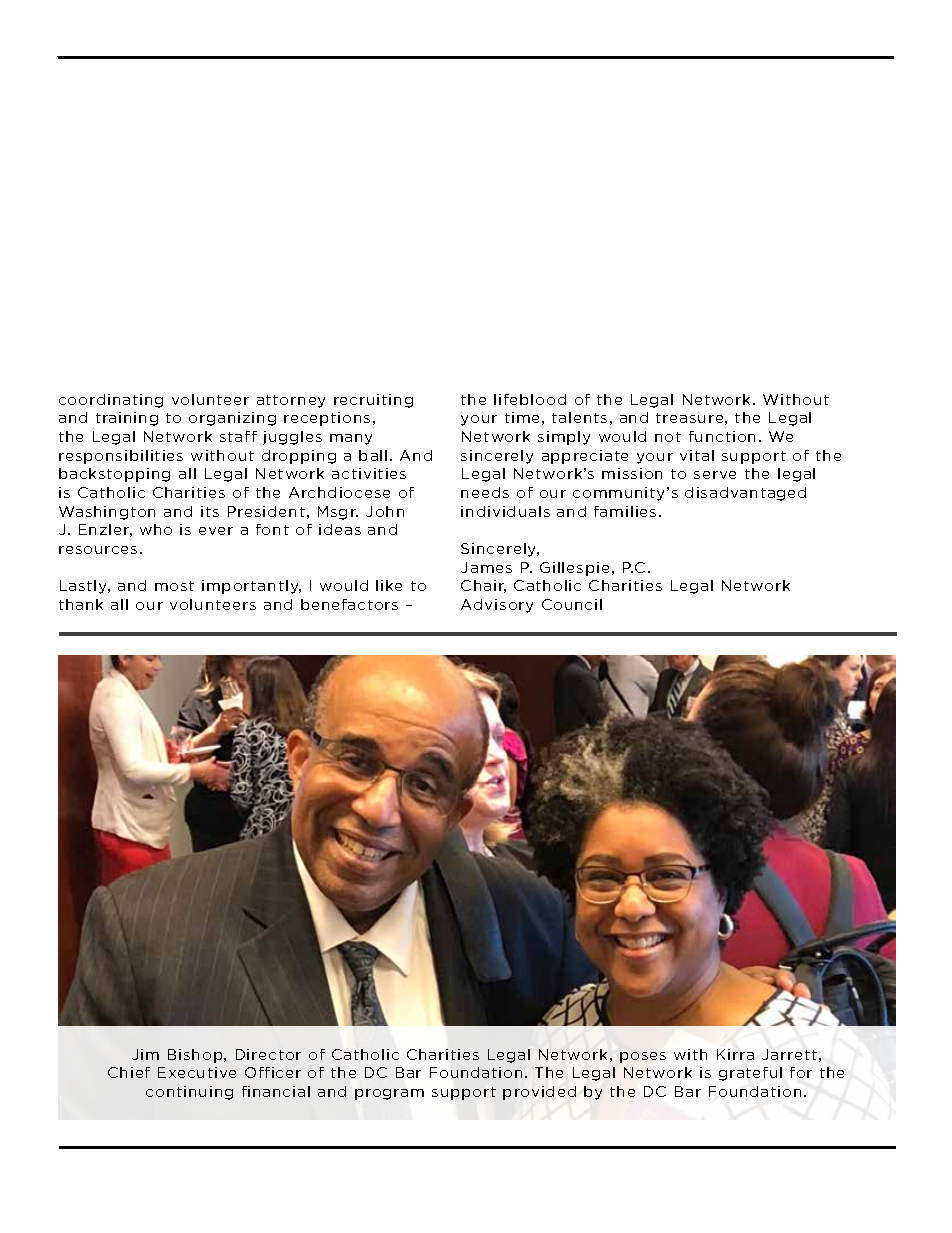 The width and height of the page is (952, 1233). I want to click on function, so click(722, 436).
